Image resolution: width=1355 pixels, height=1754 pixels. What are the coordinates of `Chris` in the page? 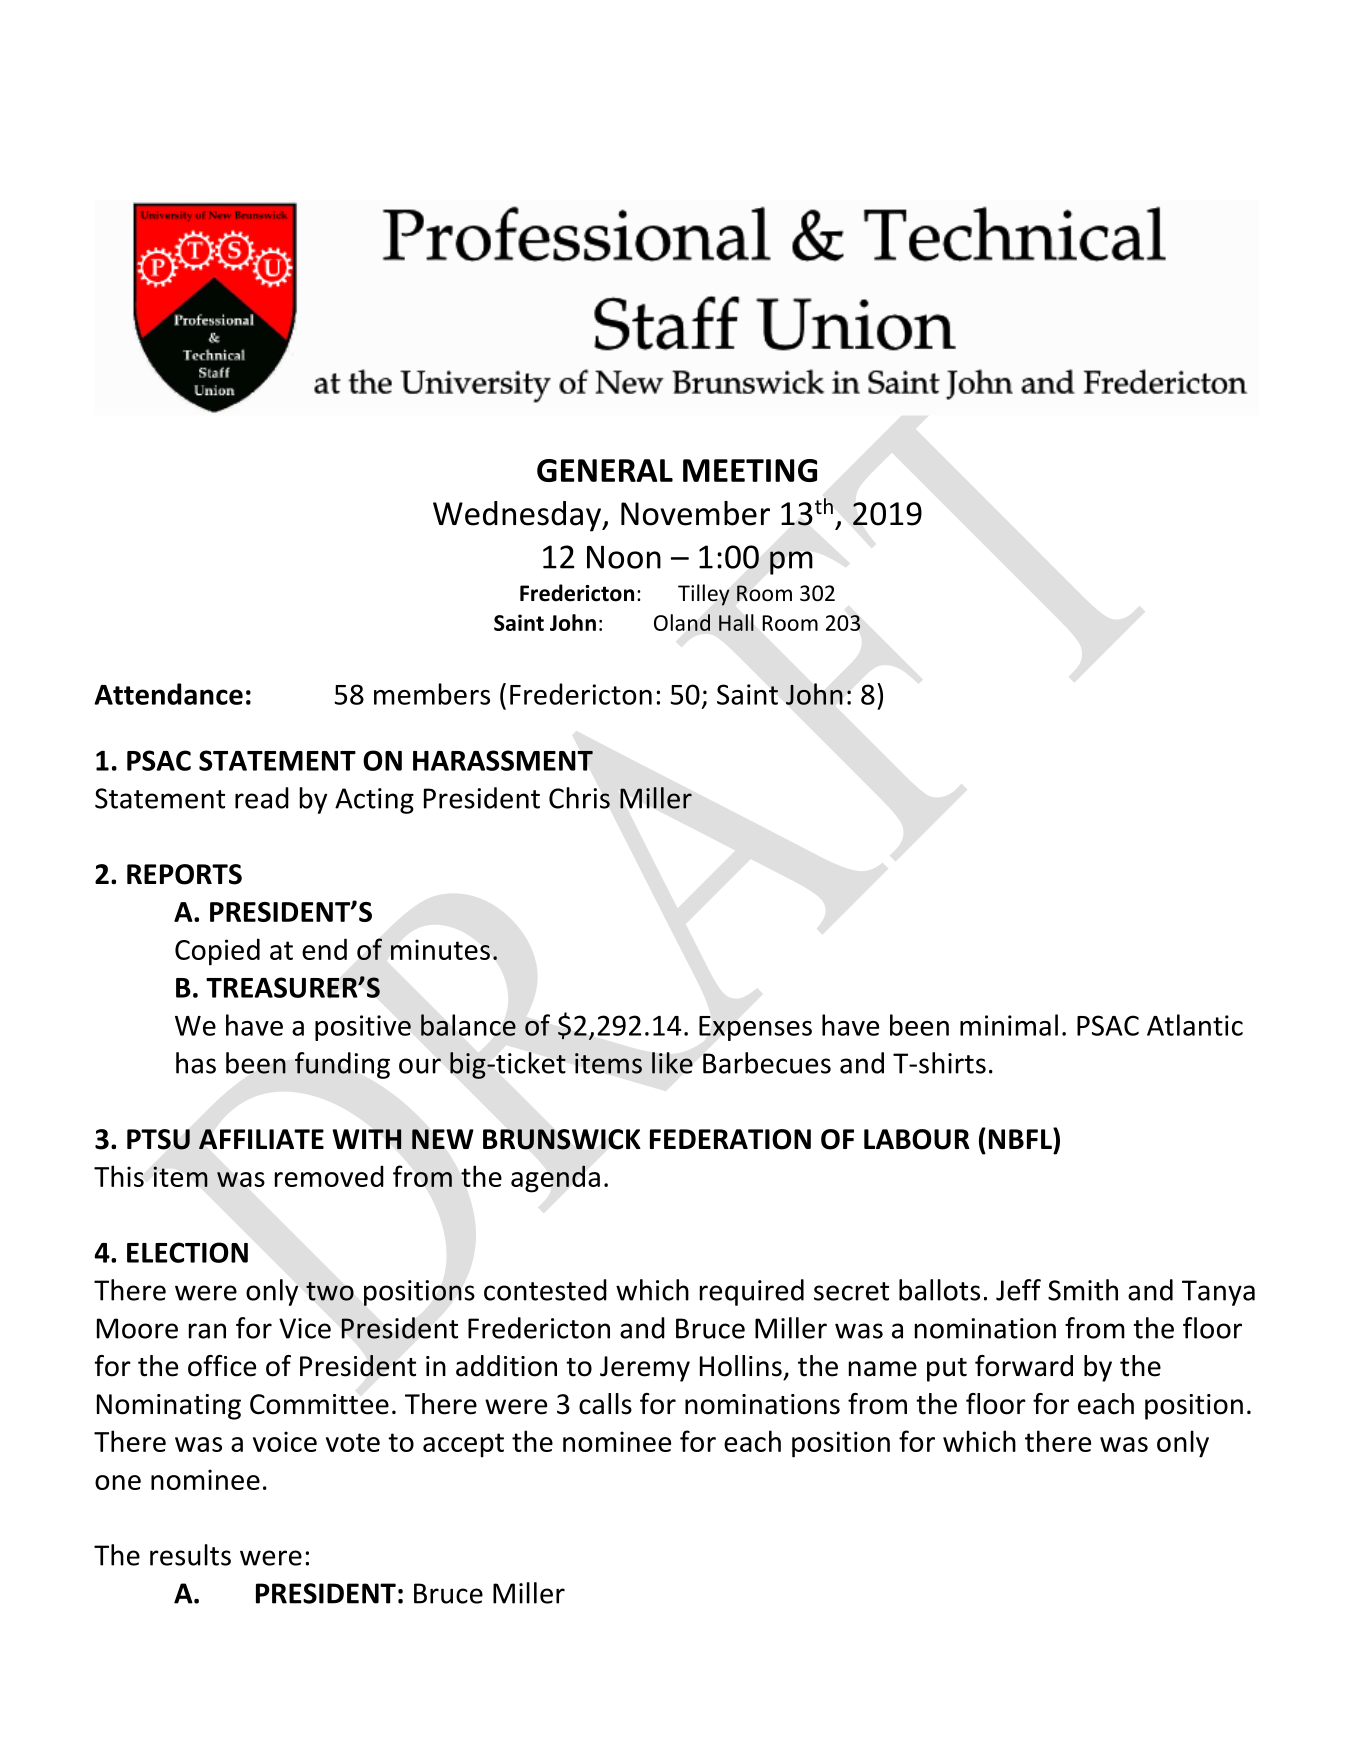 It's located at (579, 798).
